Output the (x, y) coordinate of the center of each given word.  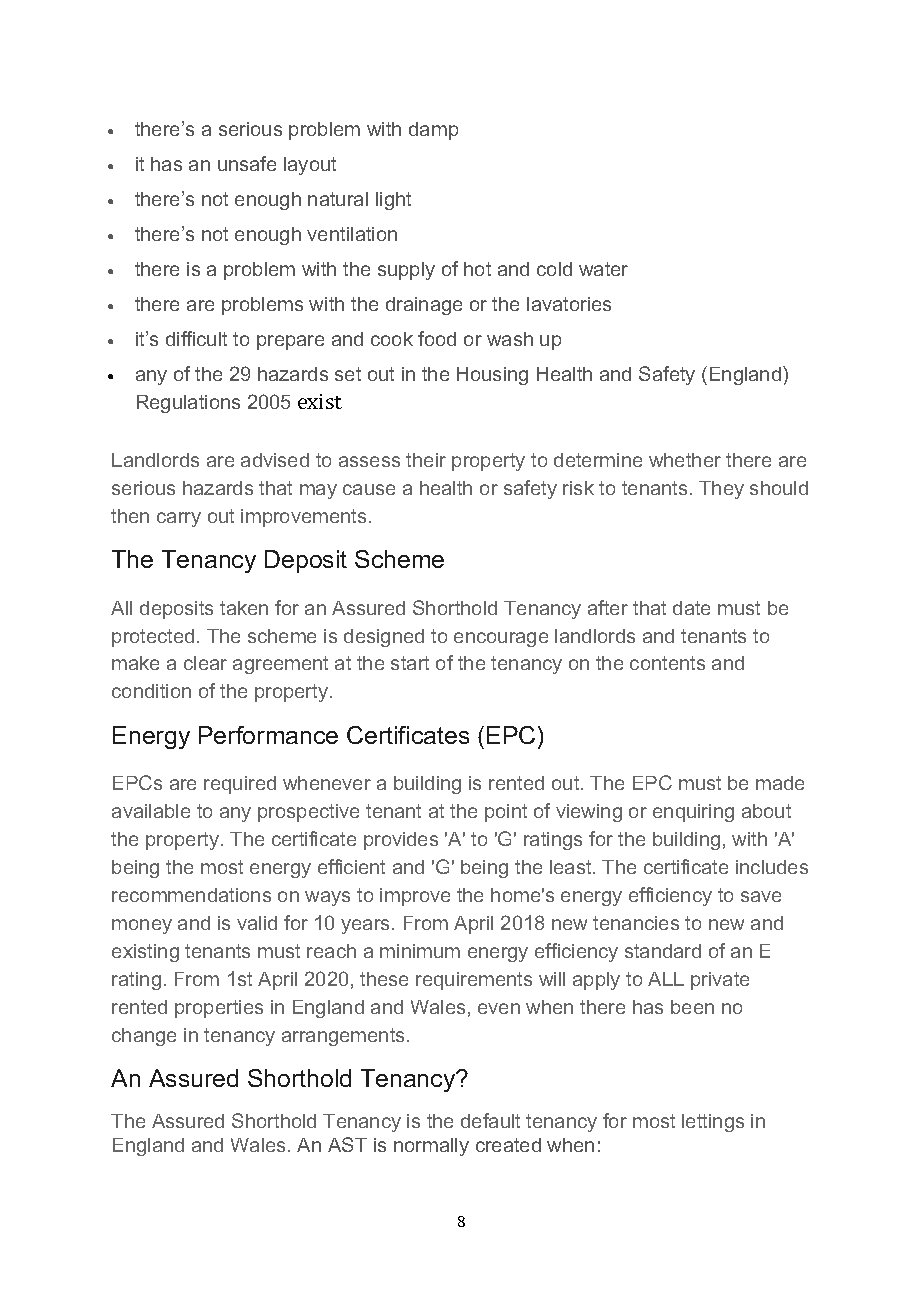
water (603, 269)
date (691, 608)
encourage (501, 639)
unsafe (247, 163)
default (490, 1120)
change (144, 1037)
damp (433, 131)
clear (205, 663)
